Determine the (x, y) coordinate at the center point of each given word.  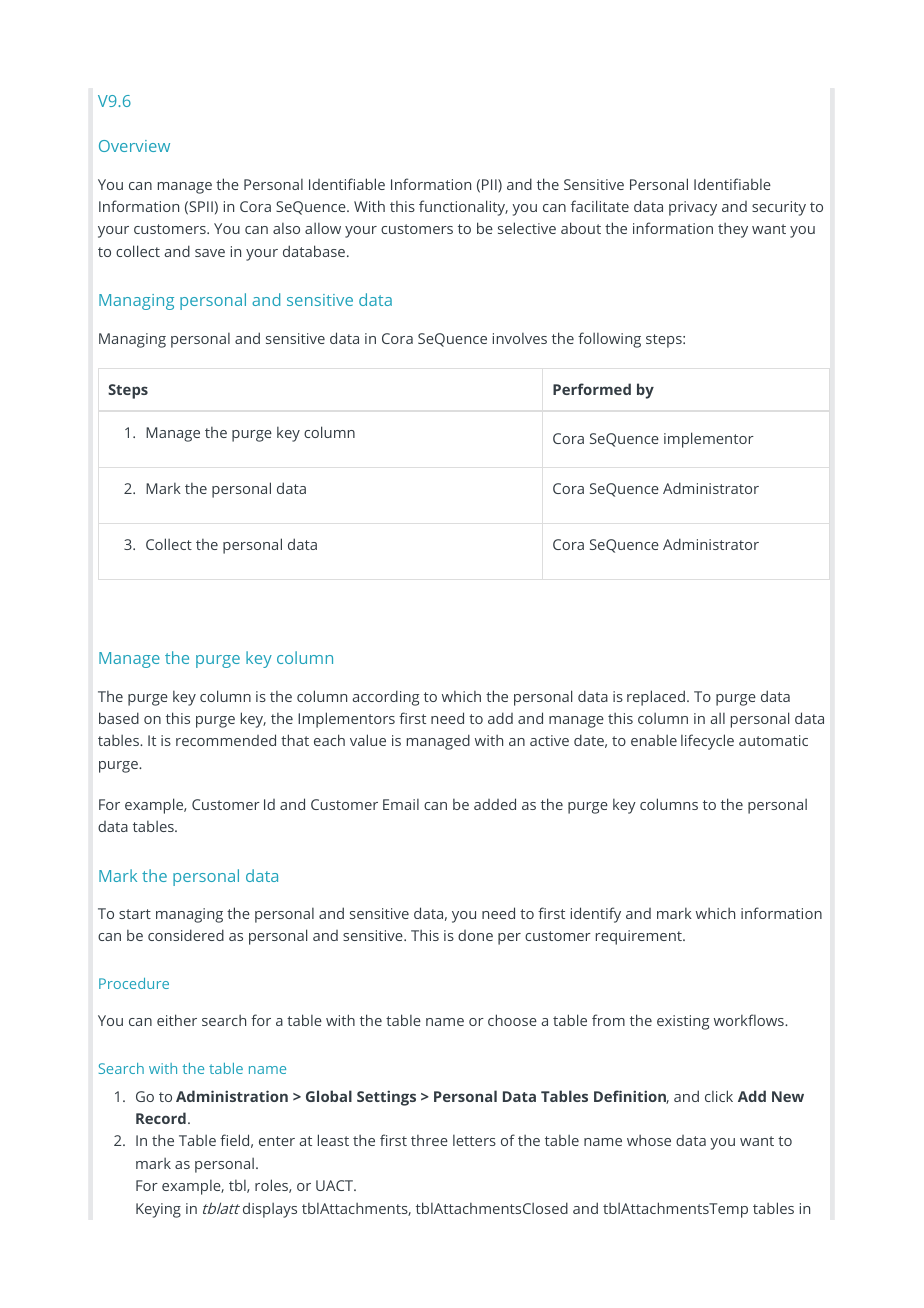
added (495, 804)
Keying (158, 1210)
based (119, 718)
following (609, 340)
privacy (693, 208)
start (135, 914)
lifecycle (707, 742)
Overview (134, 146)
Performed (592, 389)
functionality (463, 208)
